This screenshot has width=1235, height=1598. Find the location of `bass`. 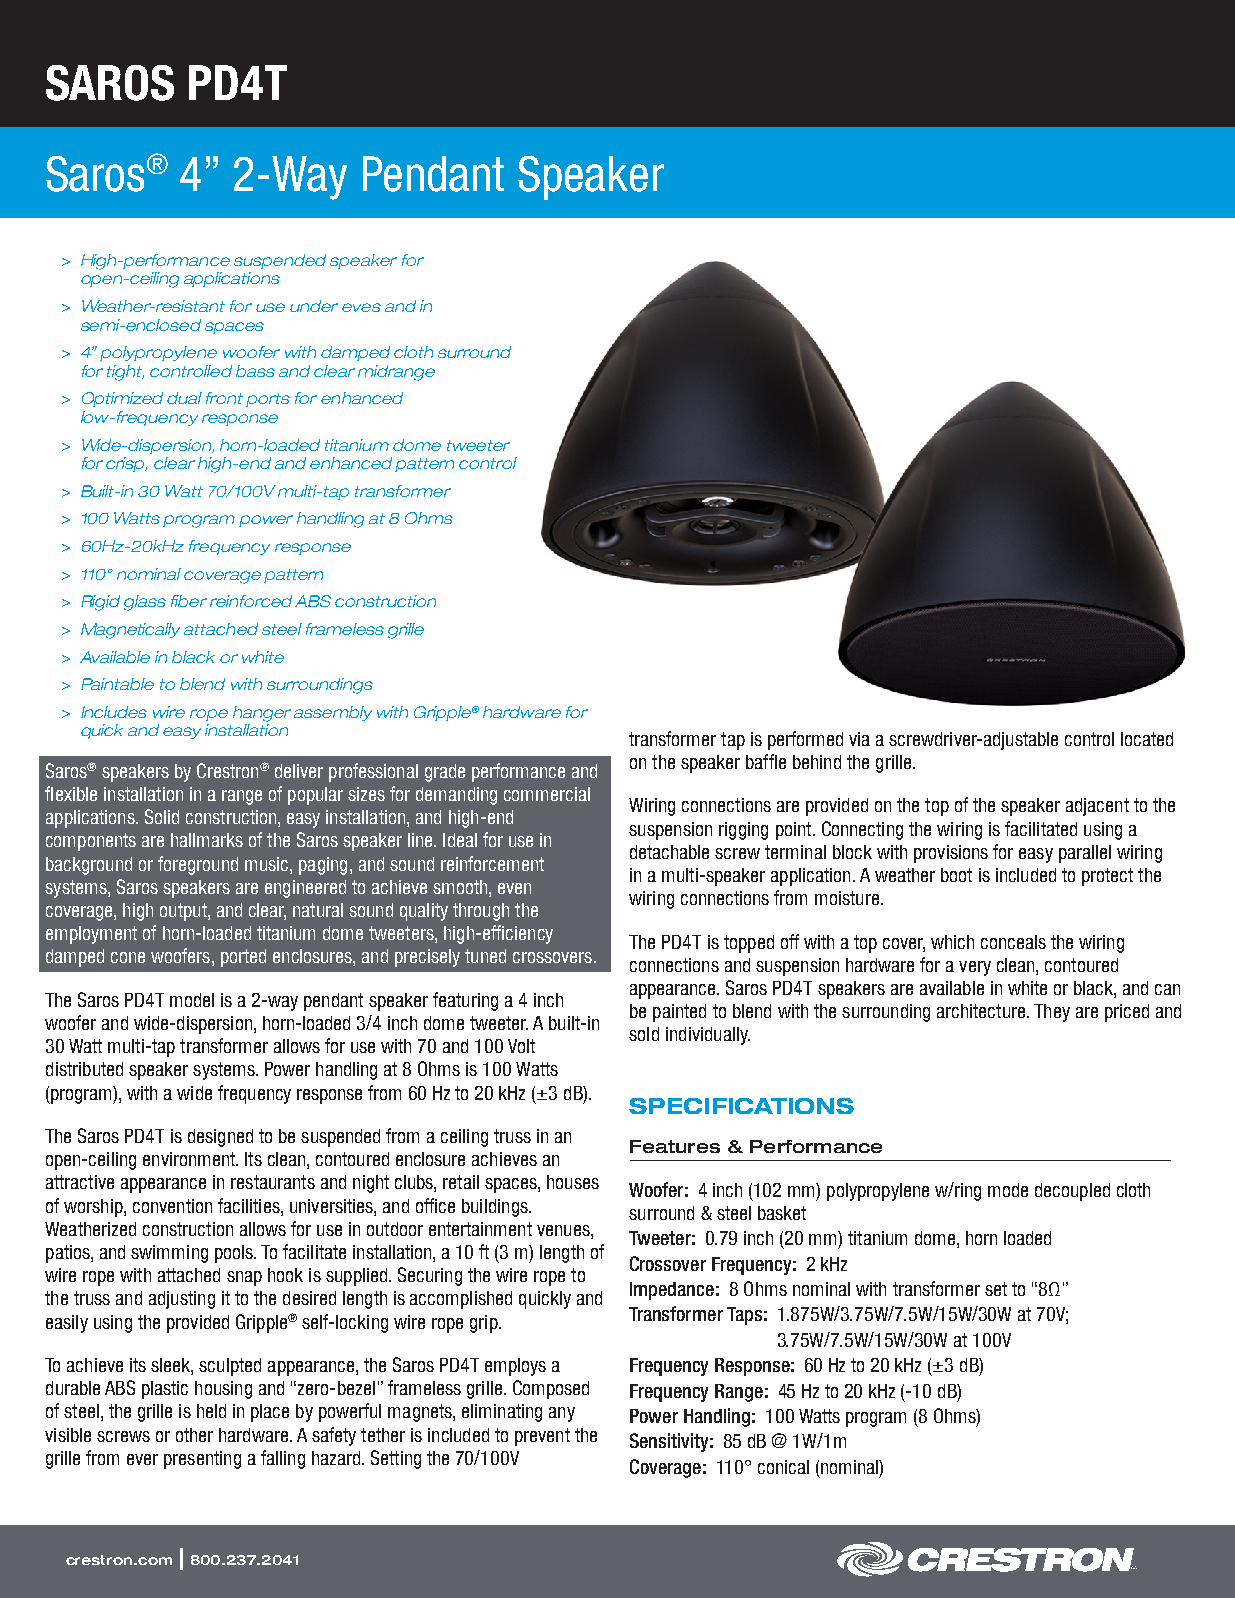

bass is located at coordinates (255, 371).
